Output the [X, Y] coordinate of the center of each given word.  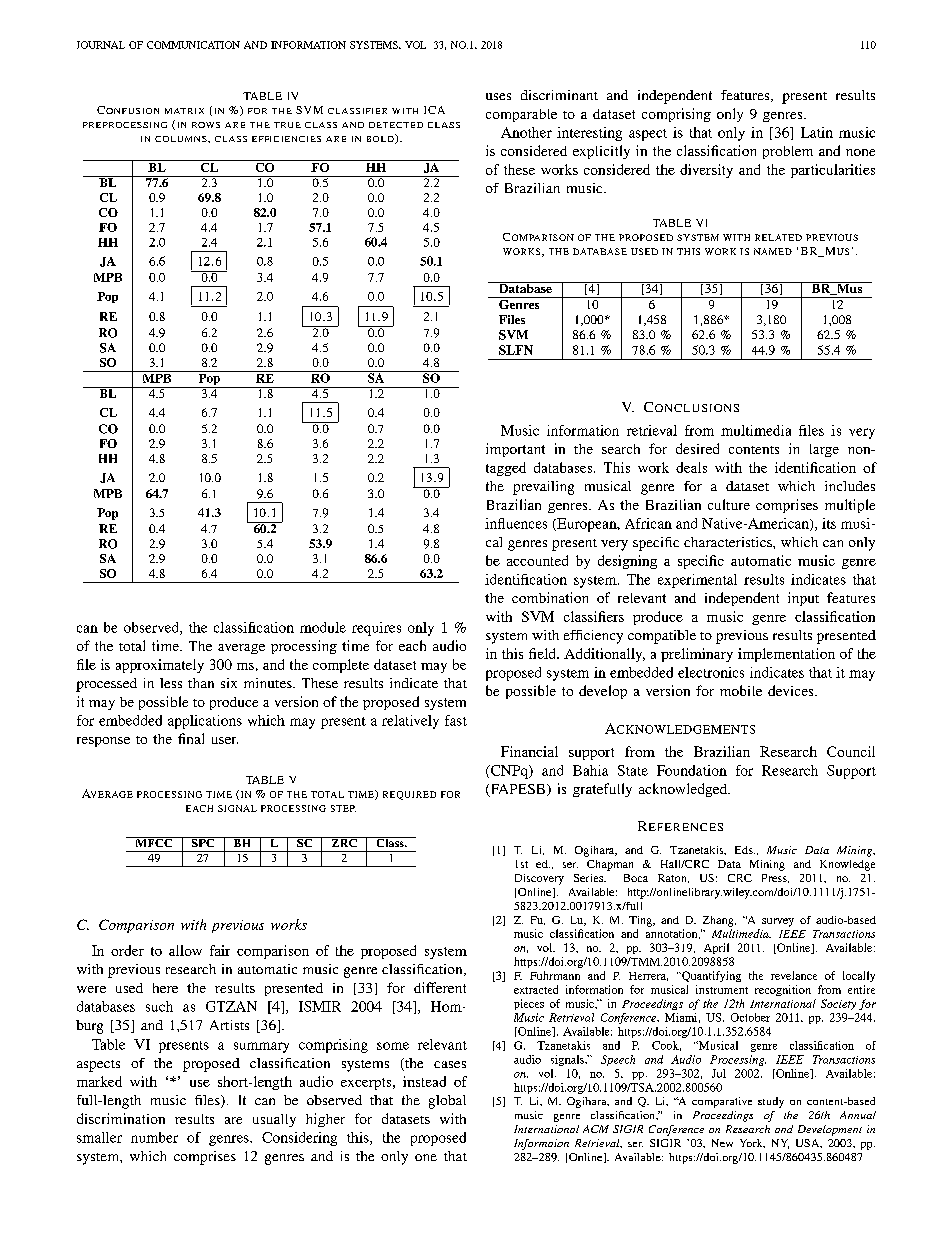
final [191, 738]
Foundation [692, 770]
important [515, 450]
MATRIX [184, 111]
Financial [529, 751]
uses [498, 96]
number [154, 1137]
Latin [817, 132]
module [323, 627]
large [824, 450]
